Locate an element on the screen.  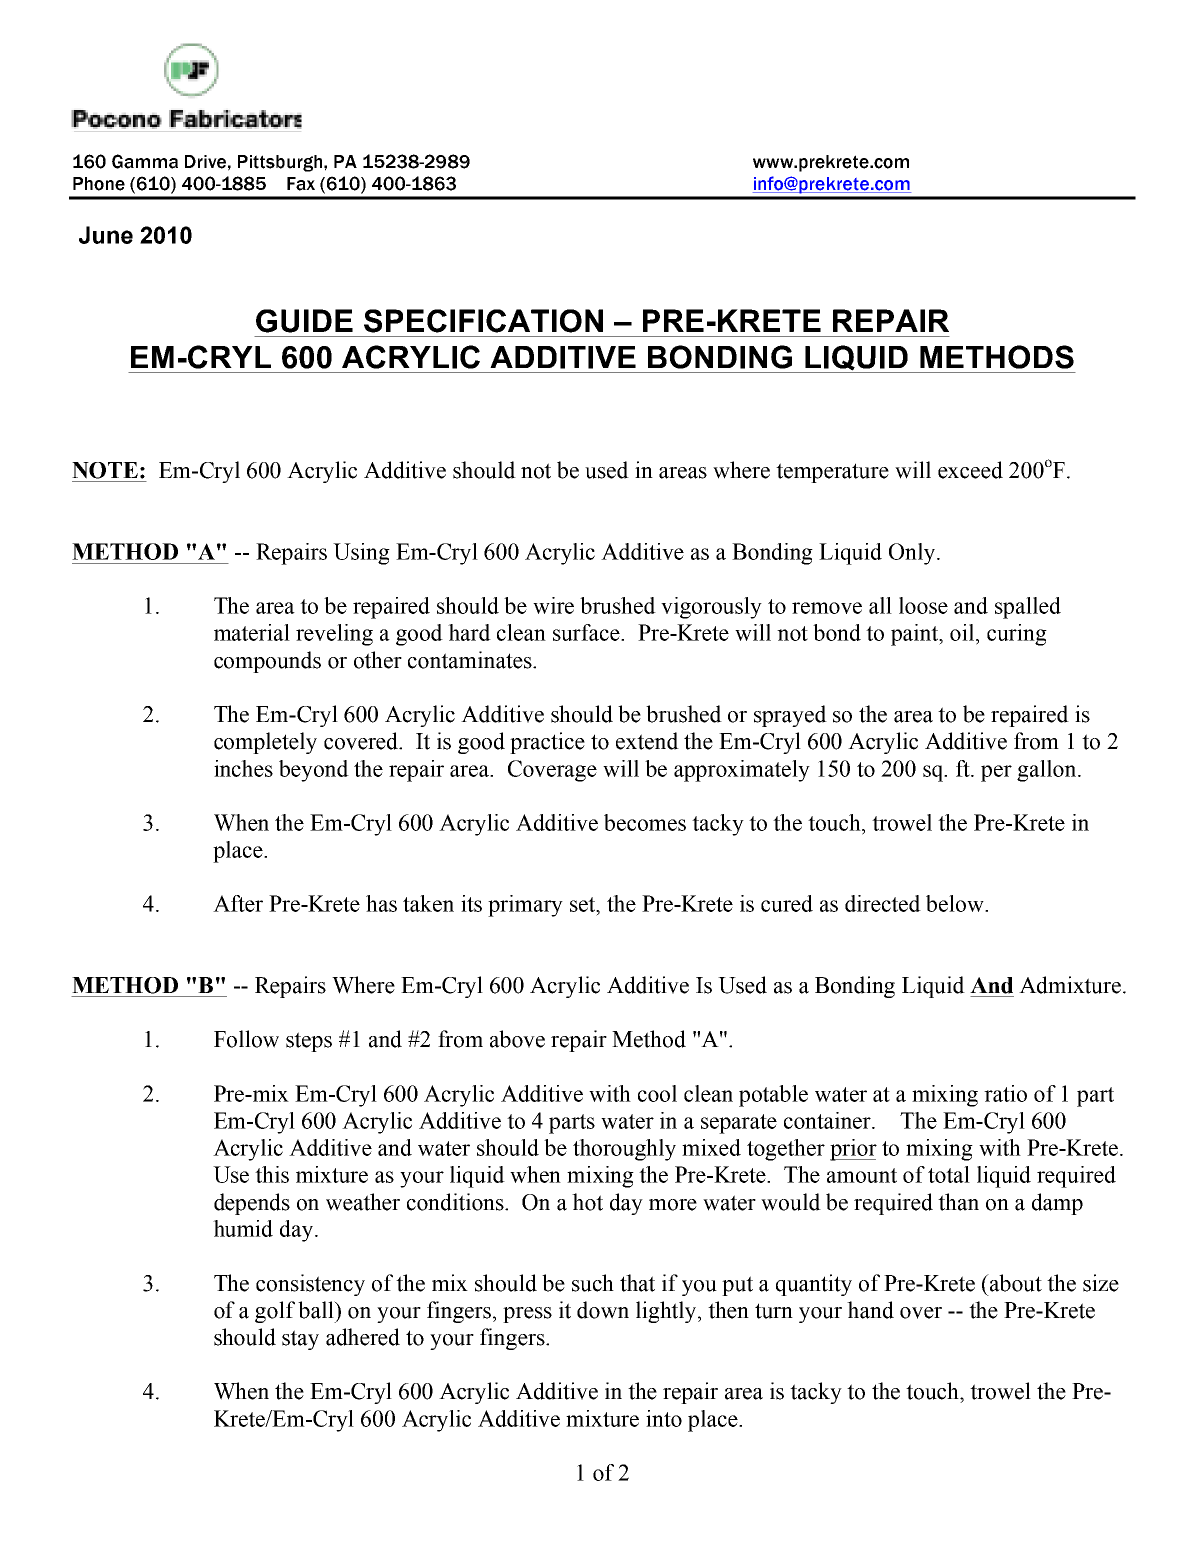
SPECIFICATION is located at coordinates (483, 321).
